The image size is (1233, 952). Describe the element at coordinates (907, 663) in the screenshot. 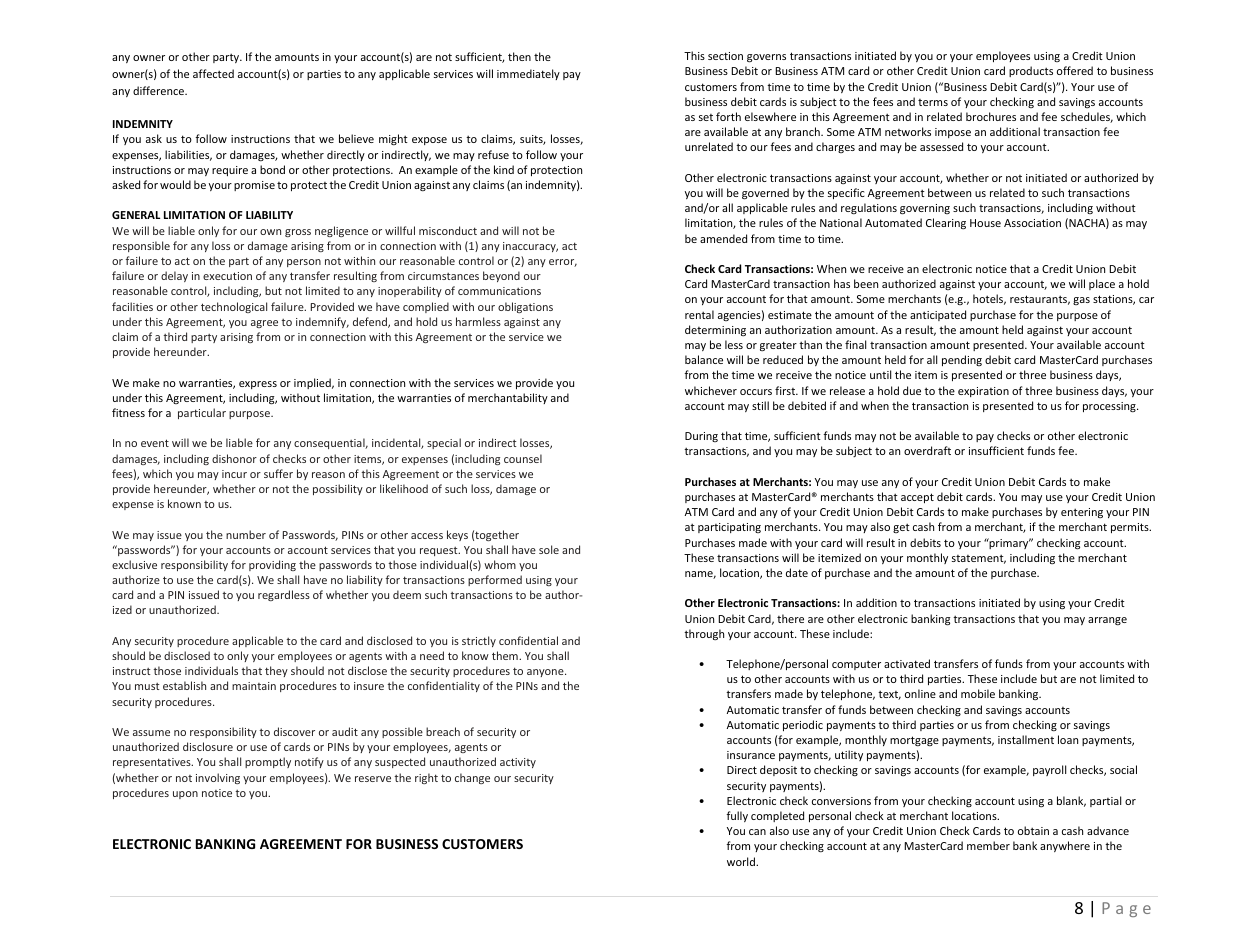

I see `activated` at that location.
